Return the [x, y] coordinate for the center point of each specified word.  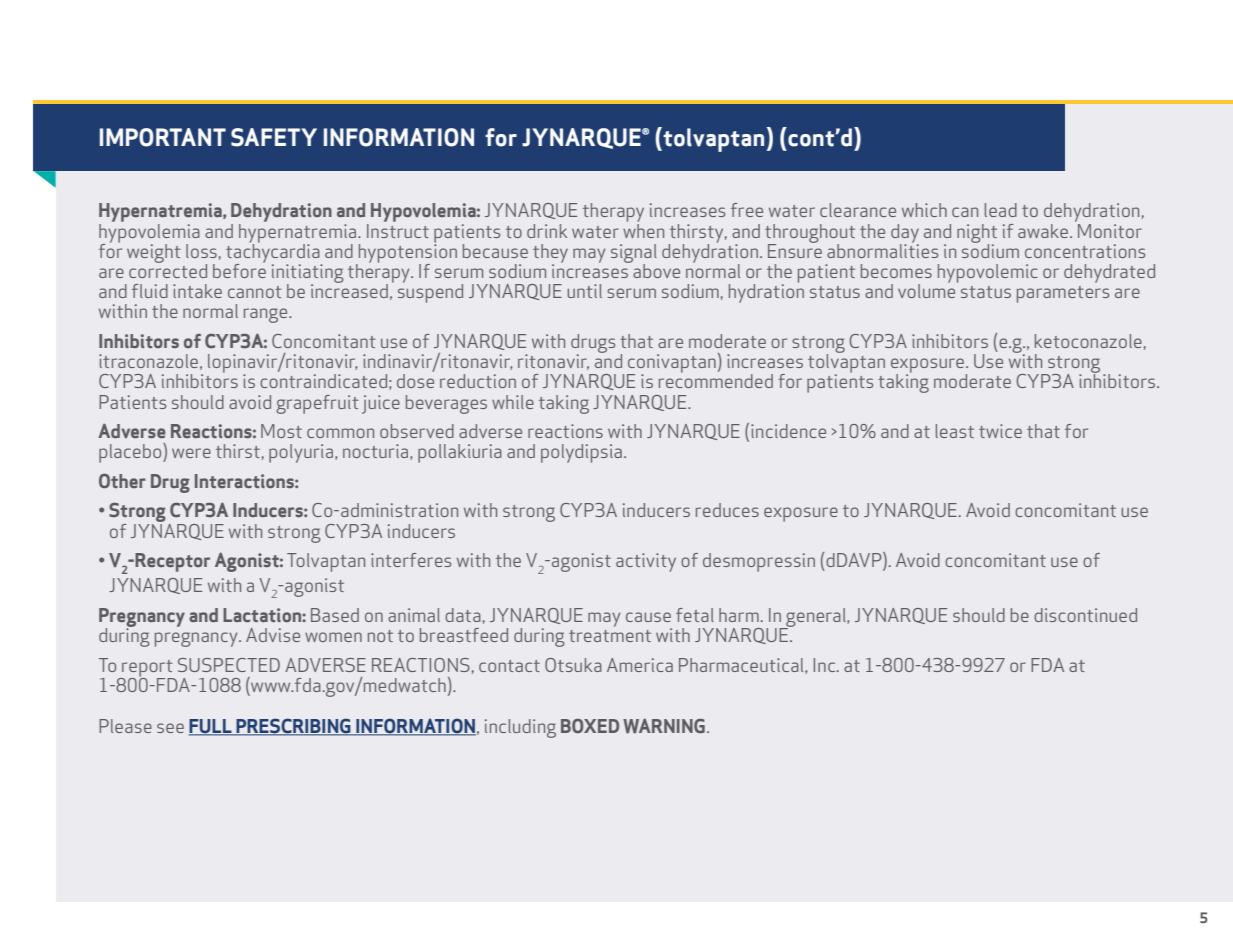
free [747, 210]
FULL [211, 727]
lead [1001, 210]
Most [281, 431]
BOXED [590, 726]
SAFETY [274, 137]
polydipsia [581, 453]
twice [1000, 431]
